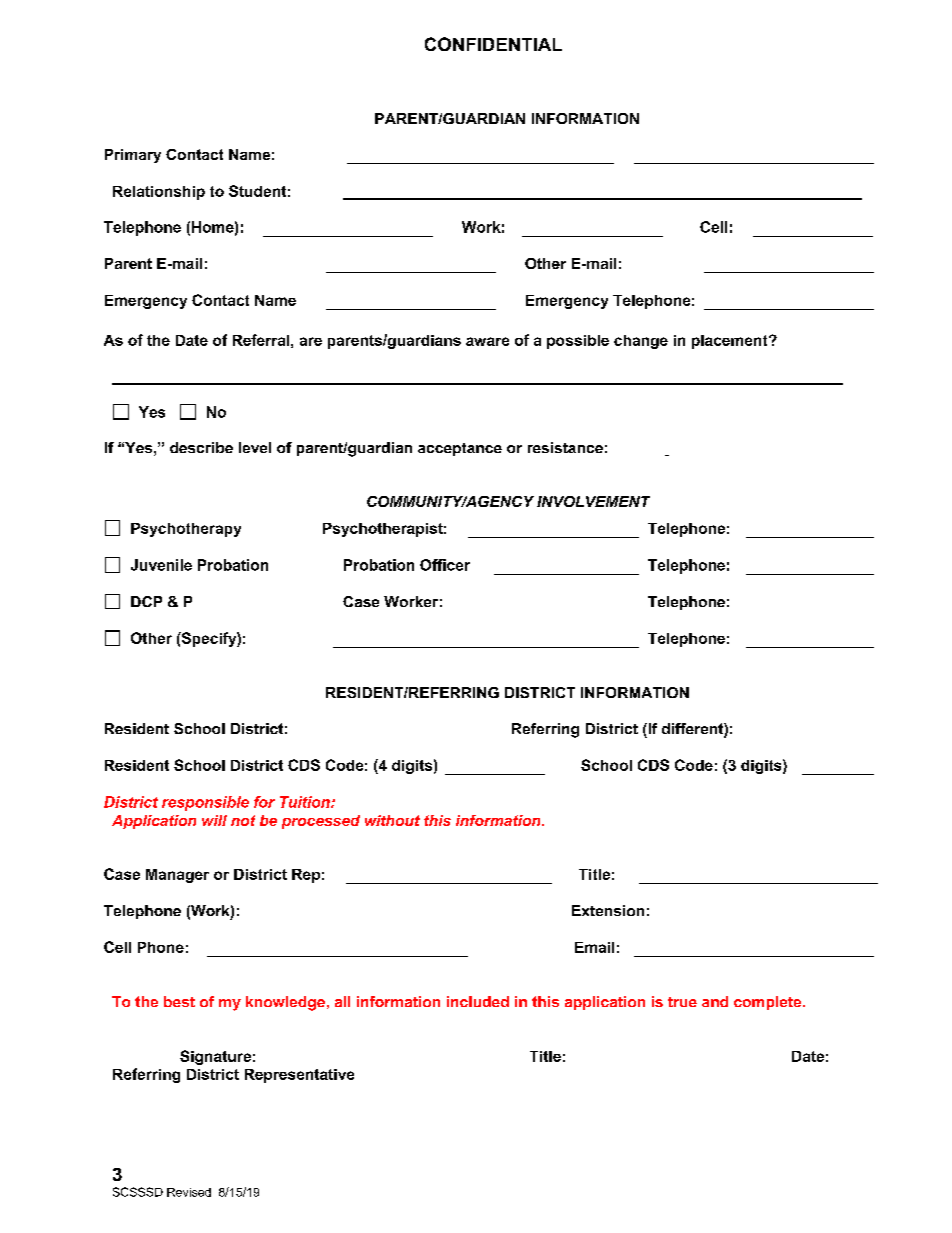 This screenshot has width=952, height=1233. What do you see at coordinates (189, 1192) in the screenshot?
I see `Revised` at bounding box center [189, 1192].
